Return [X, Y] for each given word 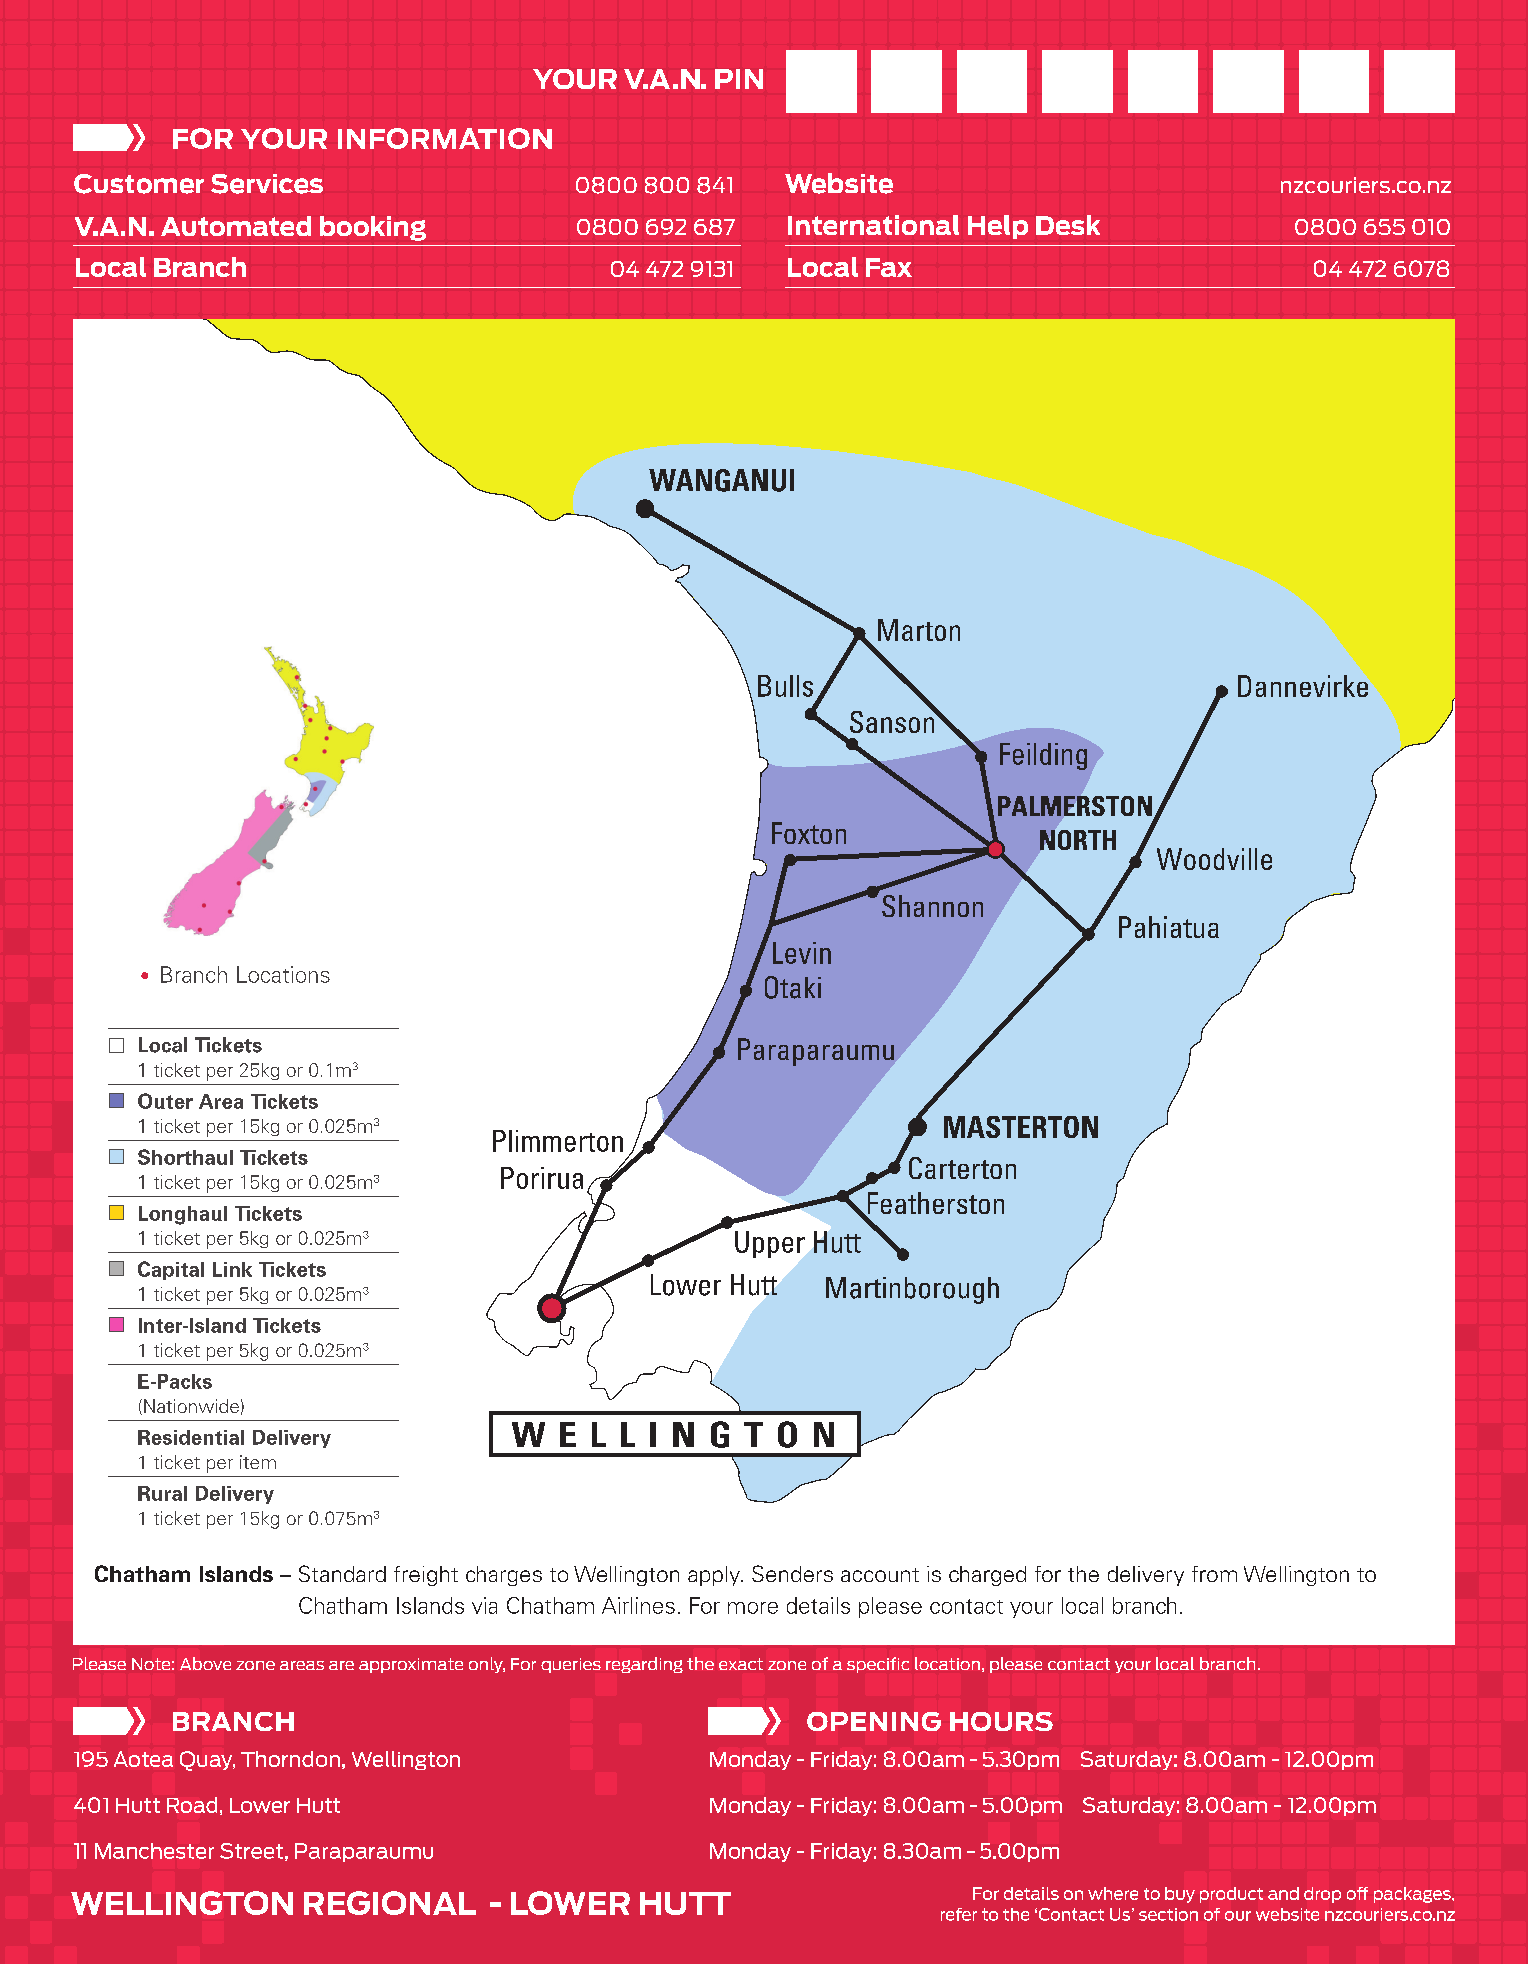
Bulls [785, 686]
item [258, 1462]
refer [959, 1914]
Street [251, 1851]
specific [878, 1665]
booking [373, 228]
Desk [1068, 225]
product [1231, 1895]
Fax [889, 267]
